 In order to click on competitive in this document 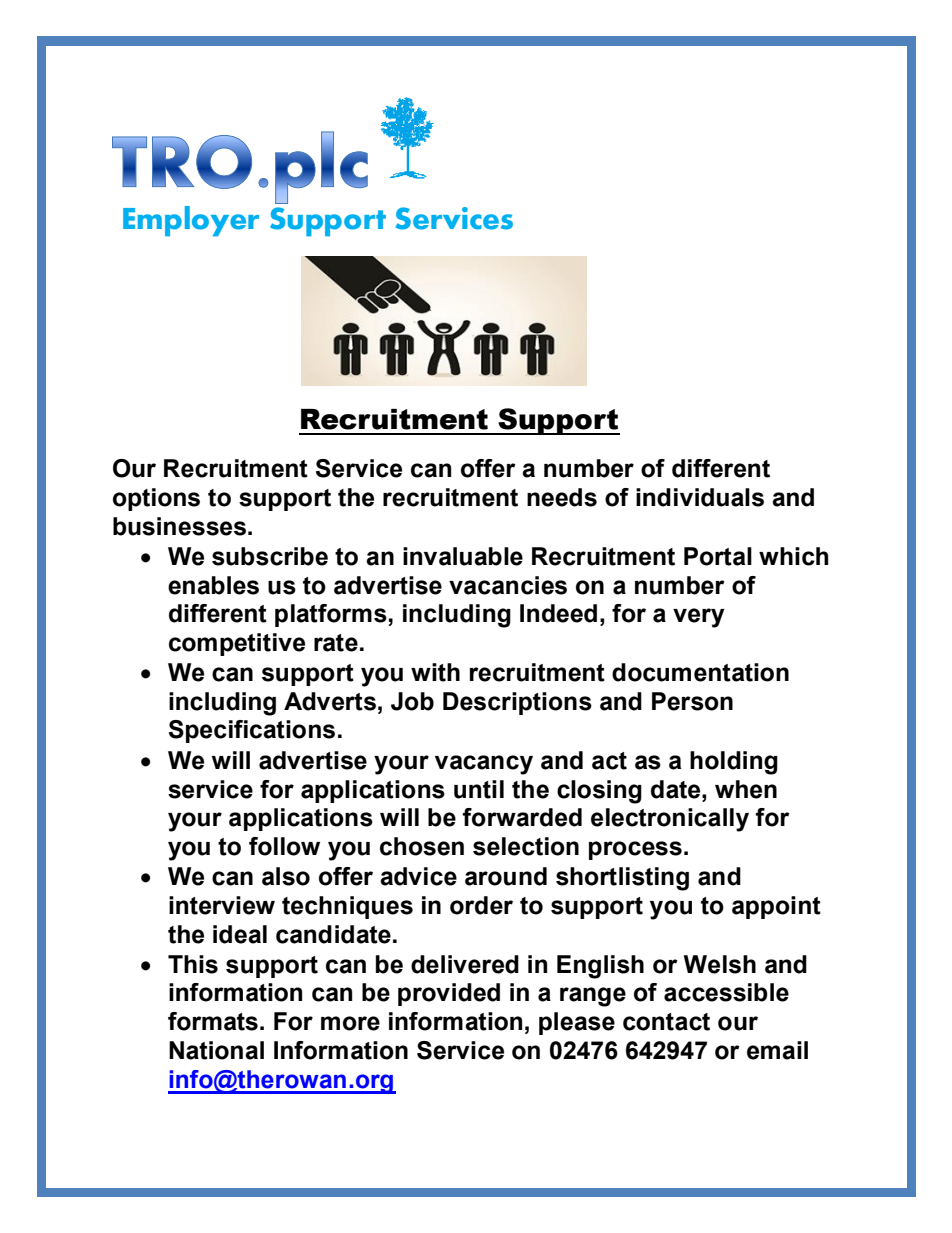, I will do `click(237, 644)`.
